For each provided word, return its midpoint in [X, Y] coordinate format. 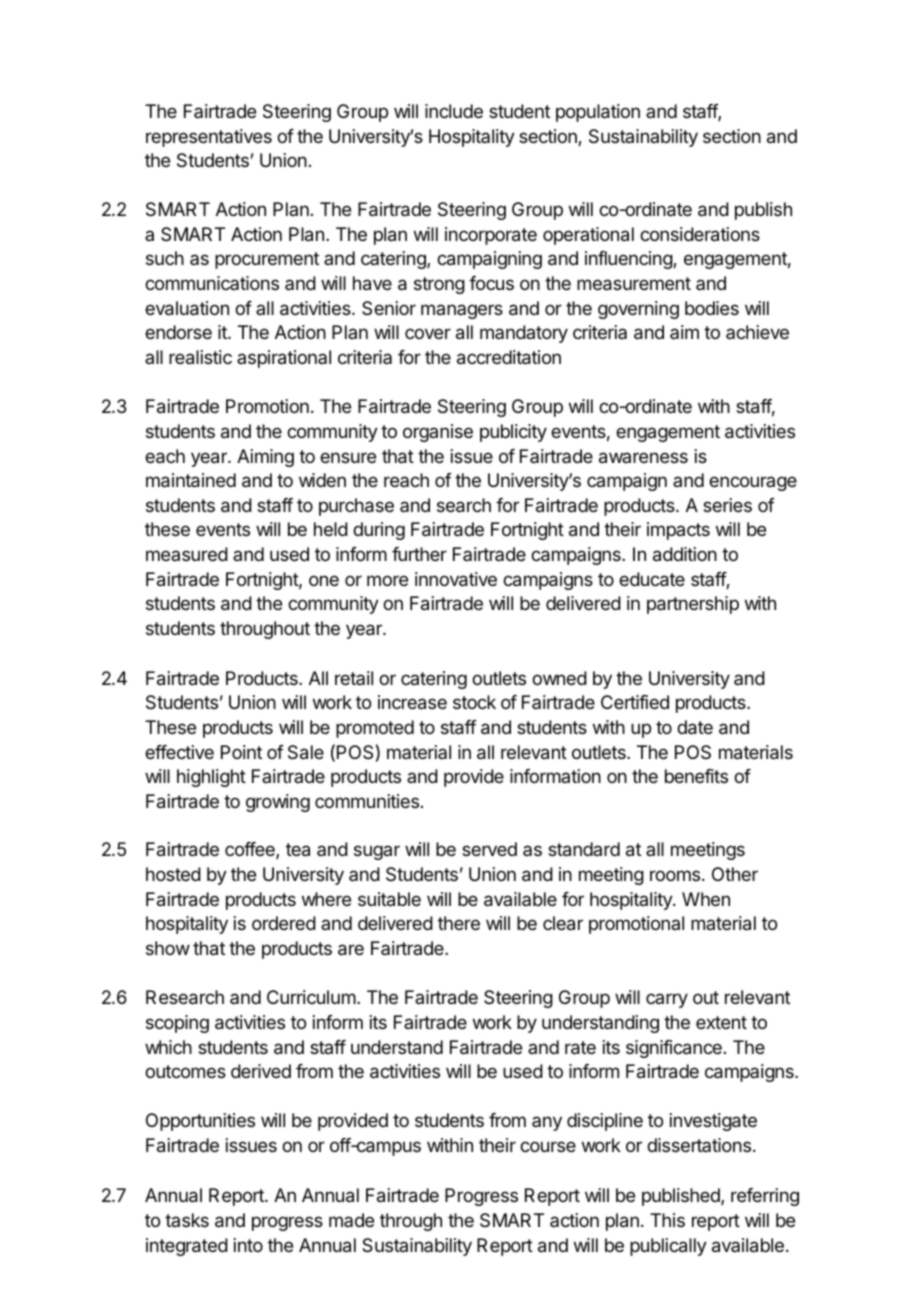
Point [241, 752]
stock [474, 702]
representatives [209, 138]
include [454, 111]
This [667, 1220]
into [248, 1245]
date [695, 727]
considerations [700, 234]
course [548, 1146]
